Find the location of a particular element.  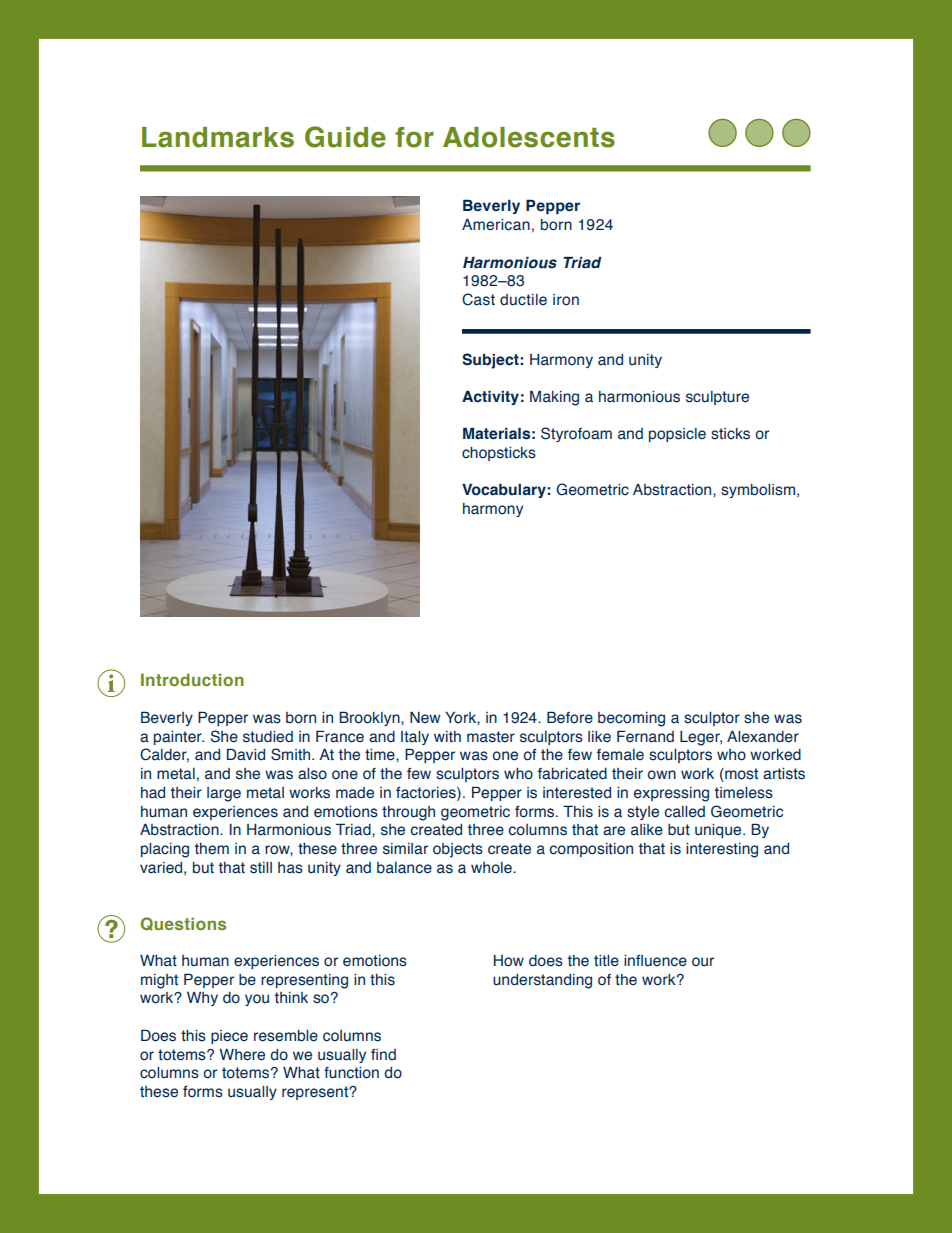

Introduction is located at coordinates (192, 679).
